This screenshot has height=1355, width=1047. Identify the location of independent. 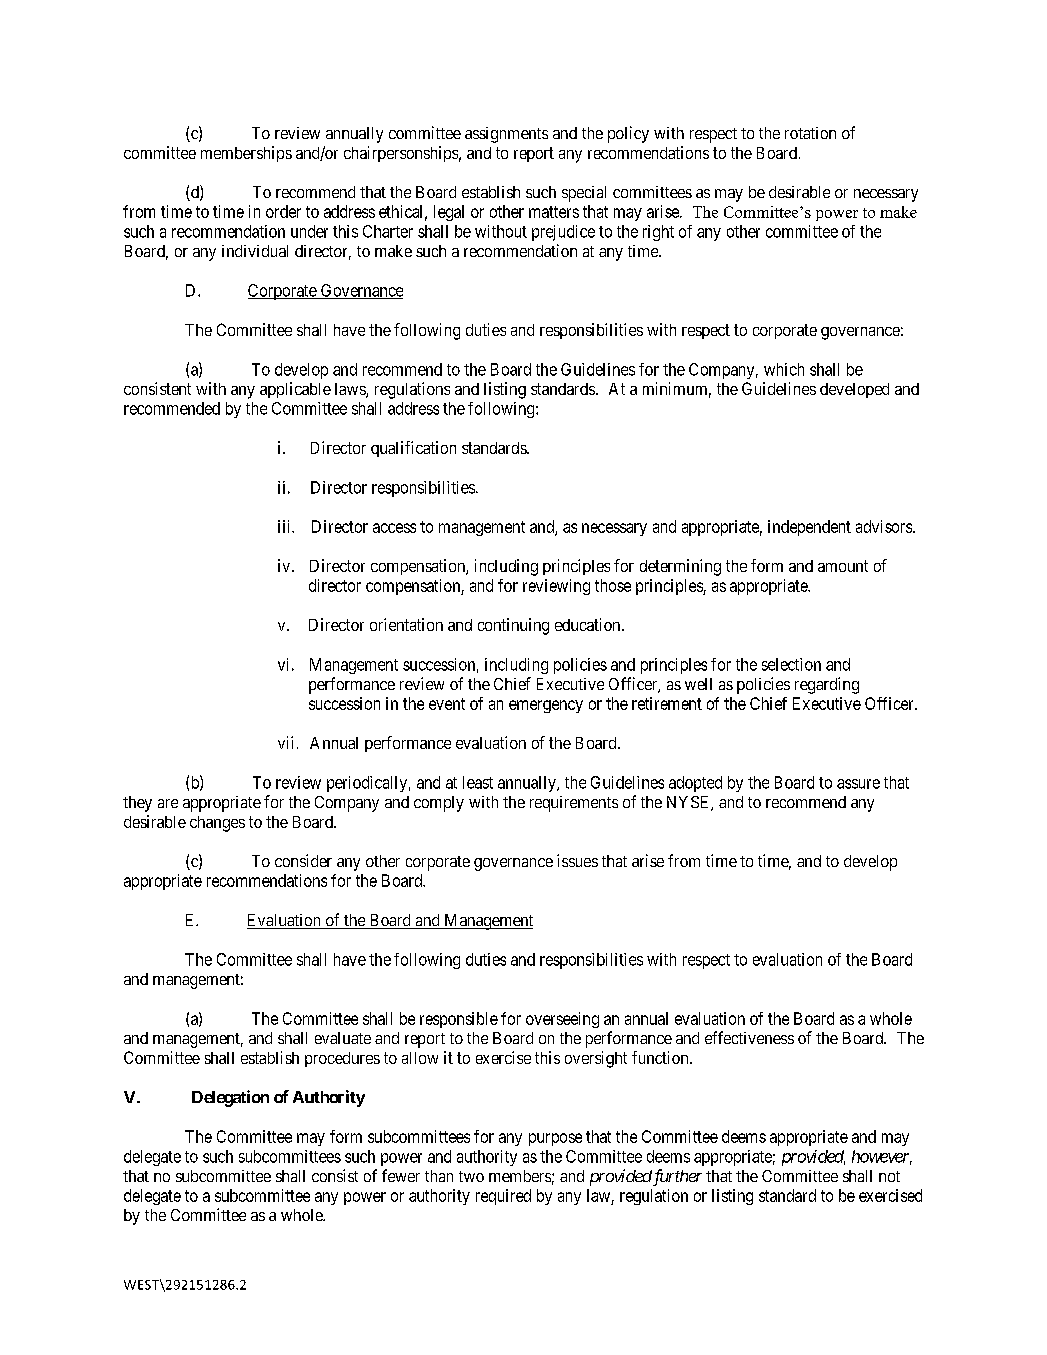
(809, 528).
